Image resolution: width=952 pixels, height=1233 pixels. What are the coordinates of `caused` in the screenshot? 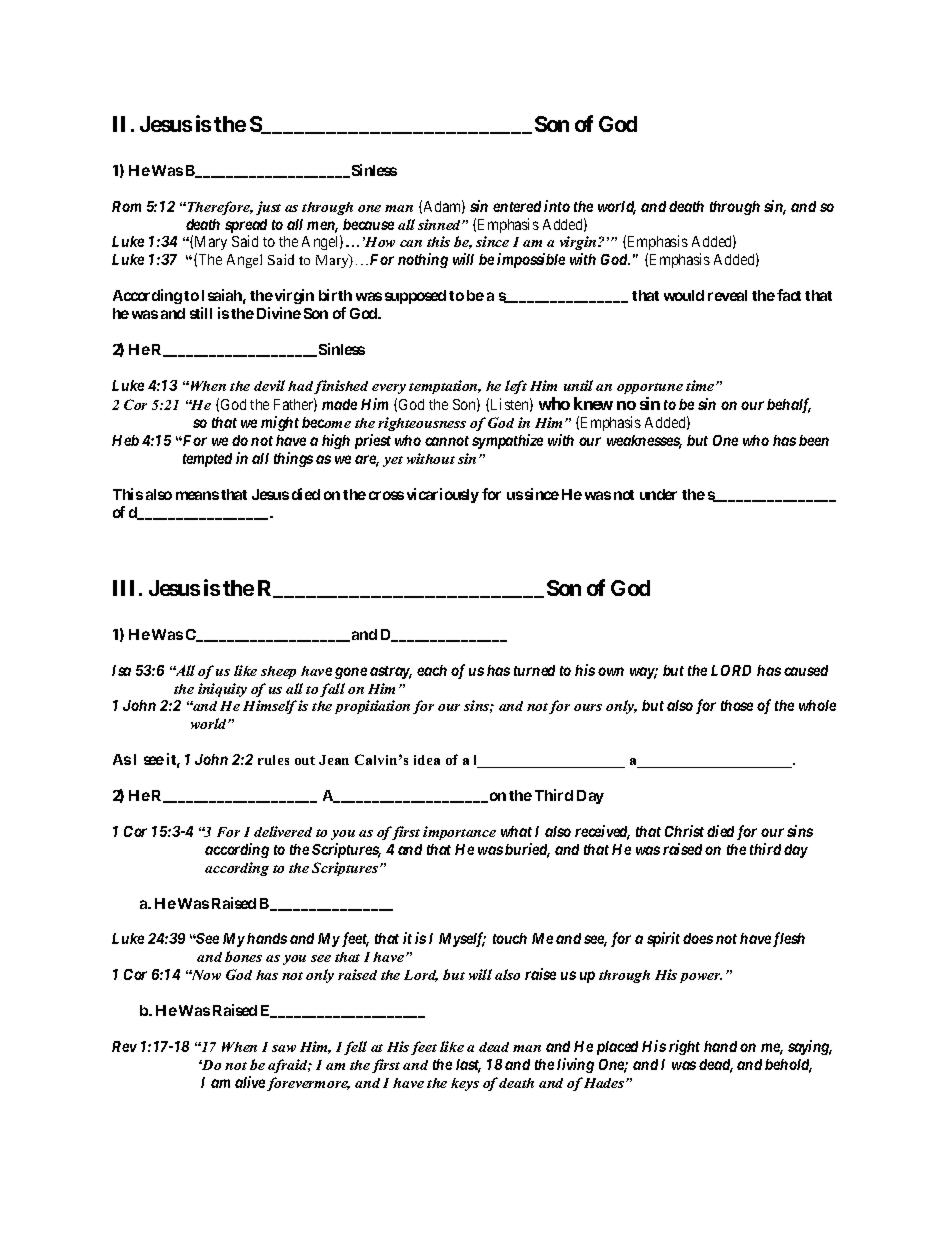 It's located at (806, 670).
